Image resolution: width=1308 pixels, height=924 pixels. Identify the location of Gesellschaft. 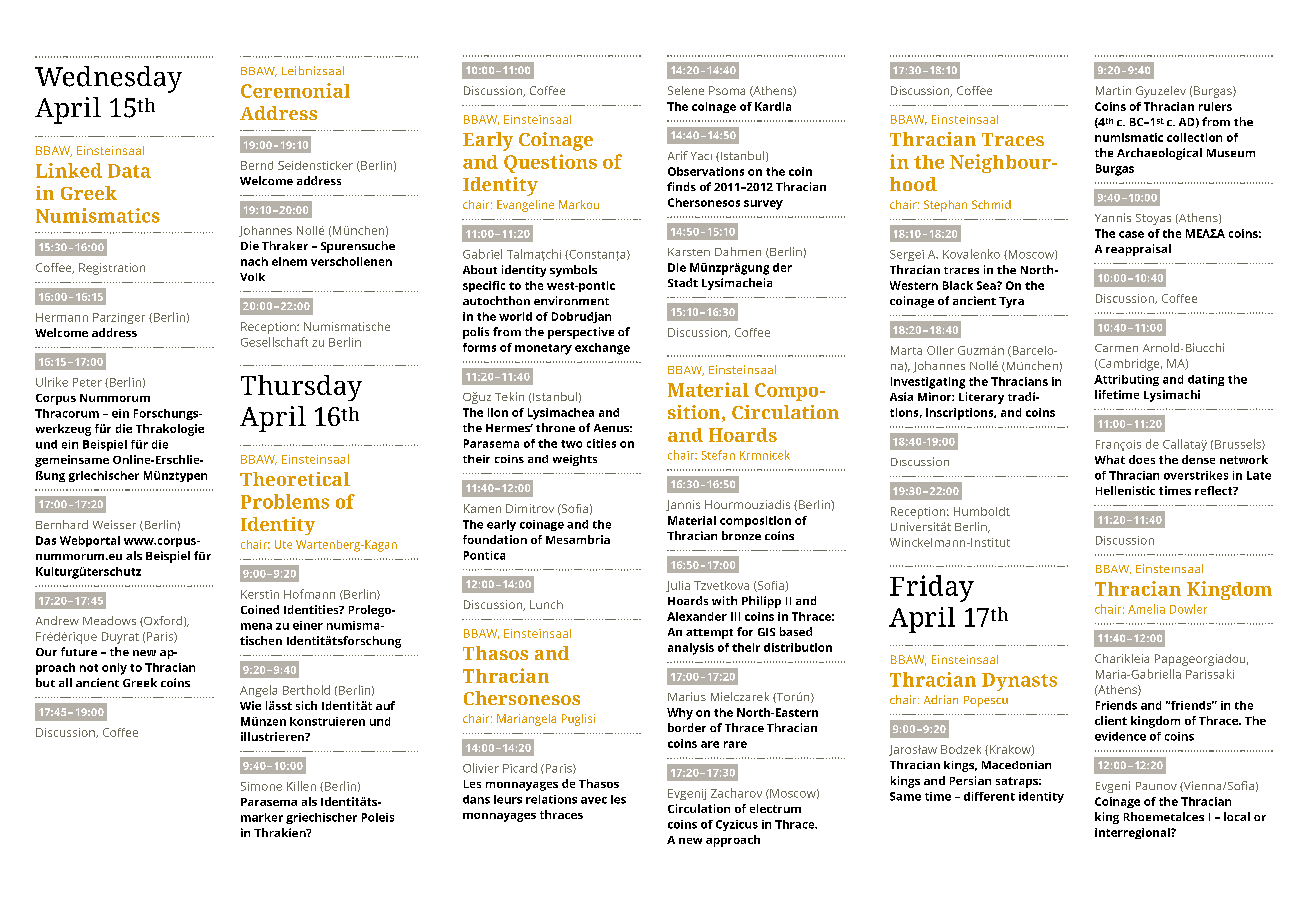
(274, 342).
